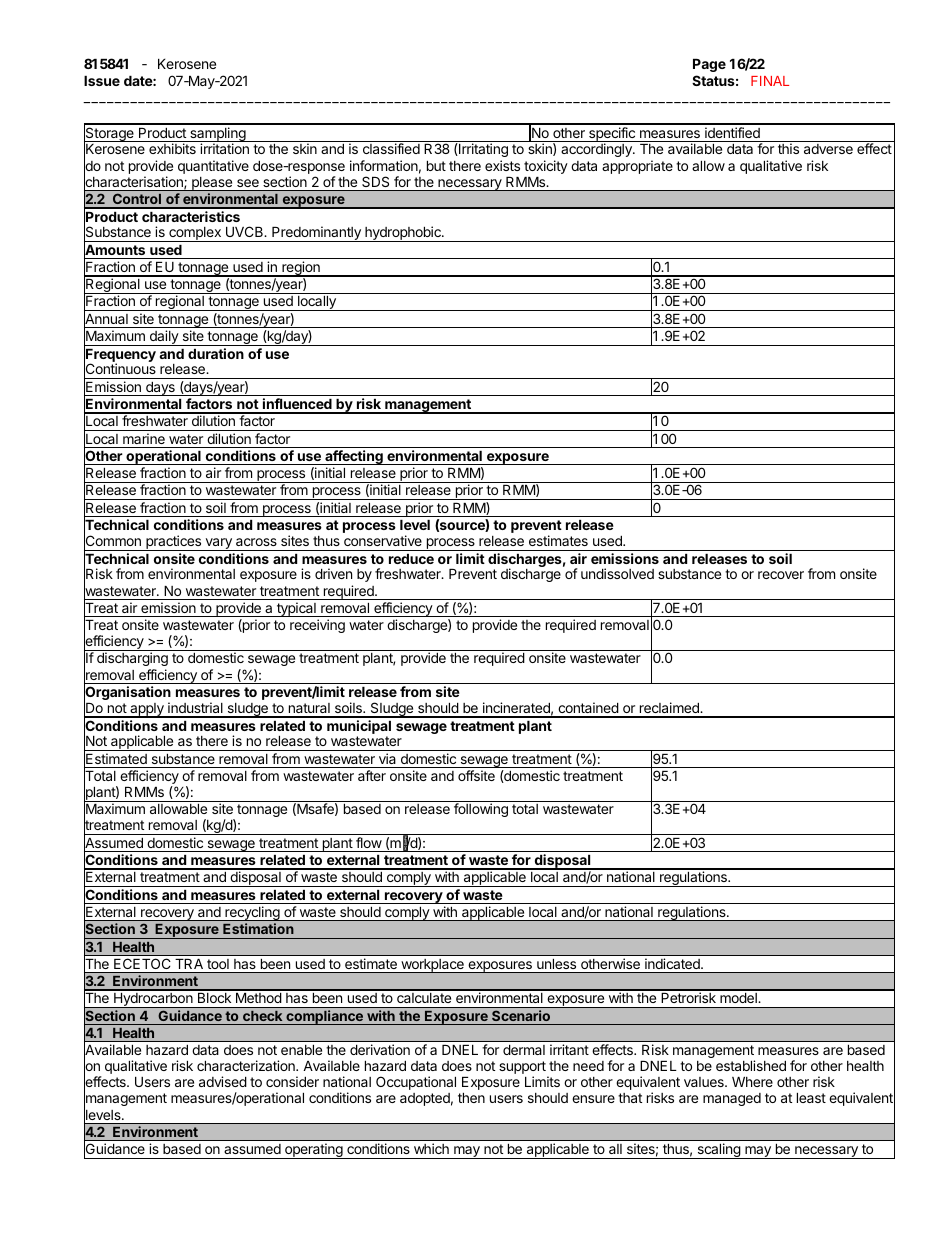 The width and height of the image is (952, 1233). Describe the element at coordinates (770, 81) in the image. I see `FINAL` at that location.
